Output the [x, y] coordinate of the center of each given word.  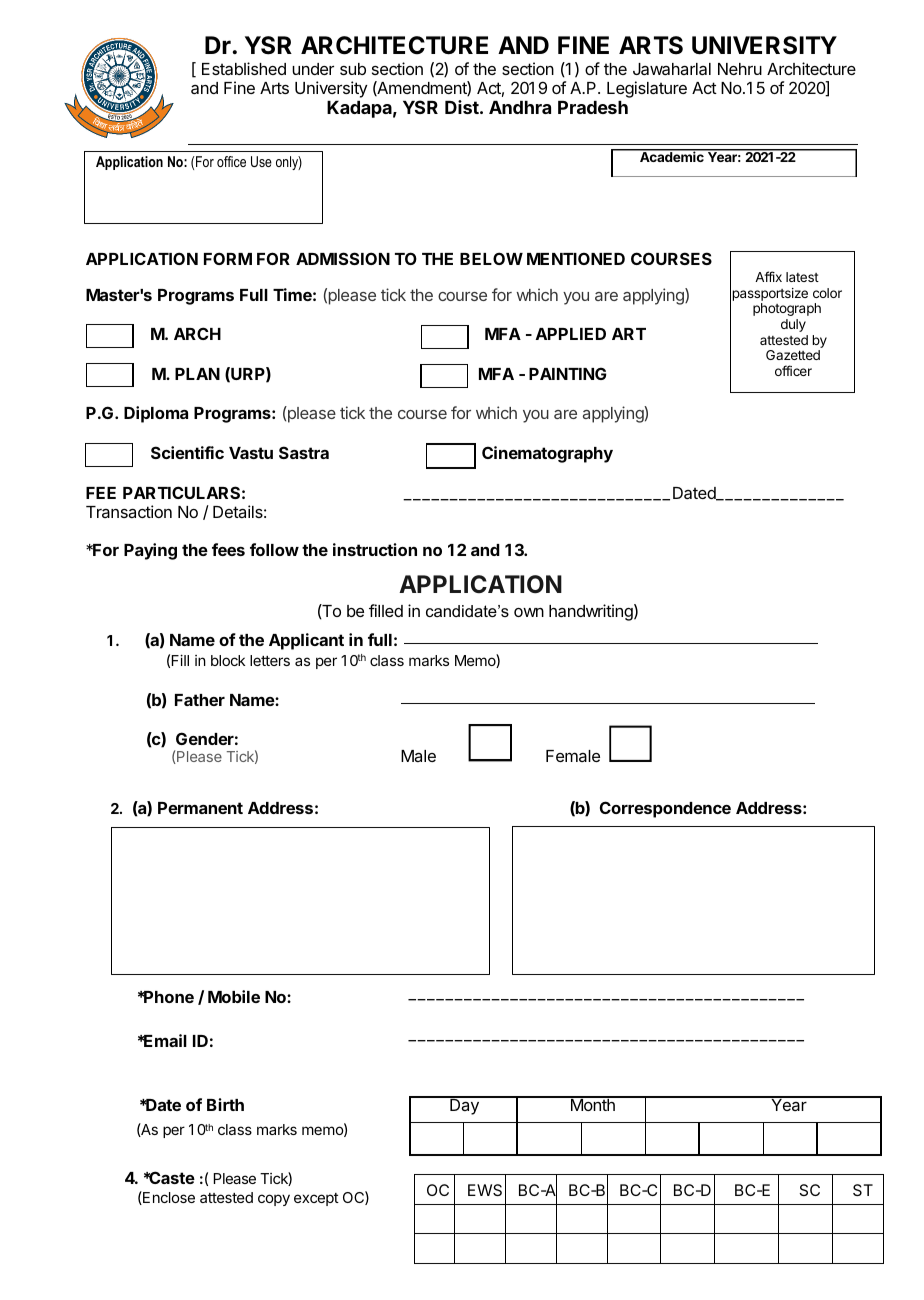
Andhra [520, 107]
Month [592, 1104]
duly [793, 325]
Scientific [187, 452]
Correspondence [665, 809]
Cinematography [547, 454]
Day [464, 1106]
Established [244, 68]
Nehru [740, 69]
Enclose [168, 1198]
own [529, 612]
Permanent [200, 808]
